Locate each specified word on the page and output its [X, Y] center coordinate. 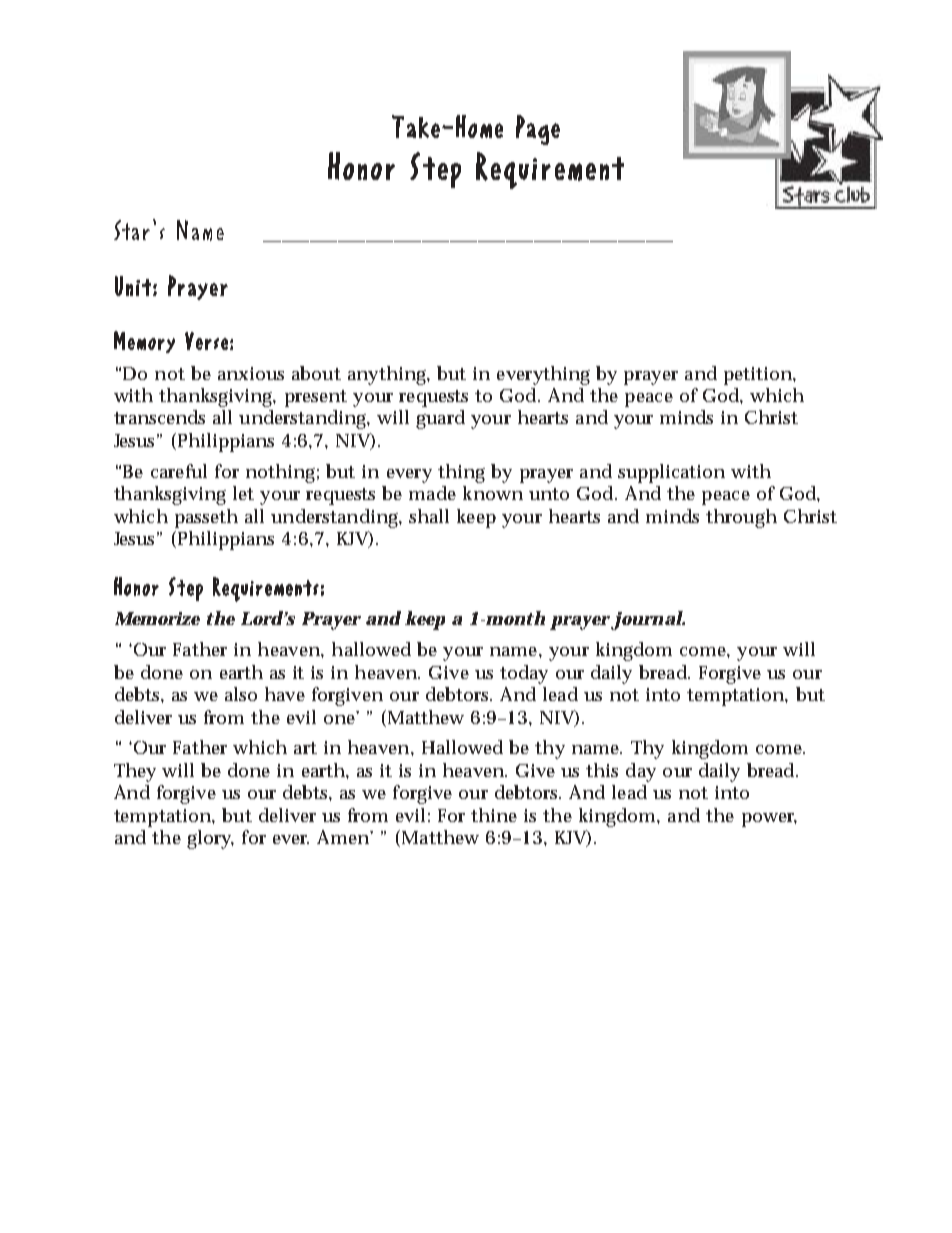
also [241, 694]
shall [429, 516]
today [524, 674]
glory [210, 839]
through [741, 518]
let [243, 493]
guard [440, 419]
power [769, 820]
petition [759, 376]
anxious [251, 373]
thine [494, 815]
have [285, 694]
